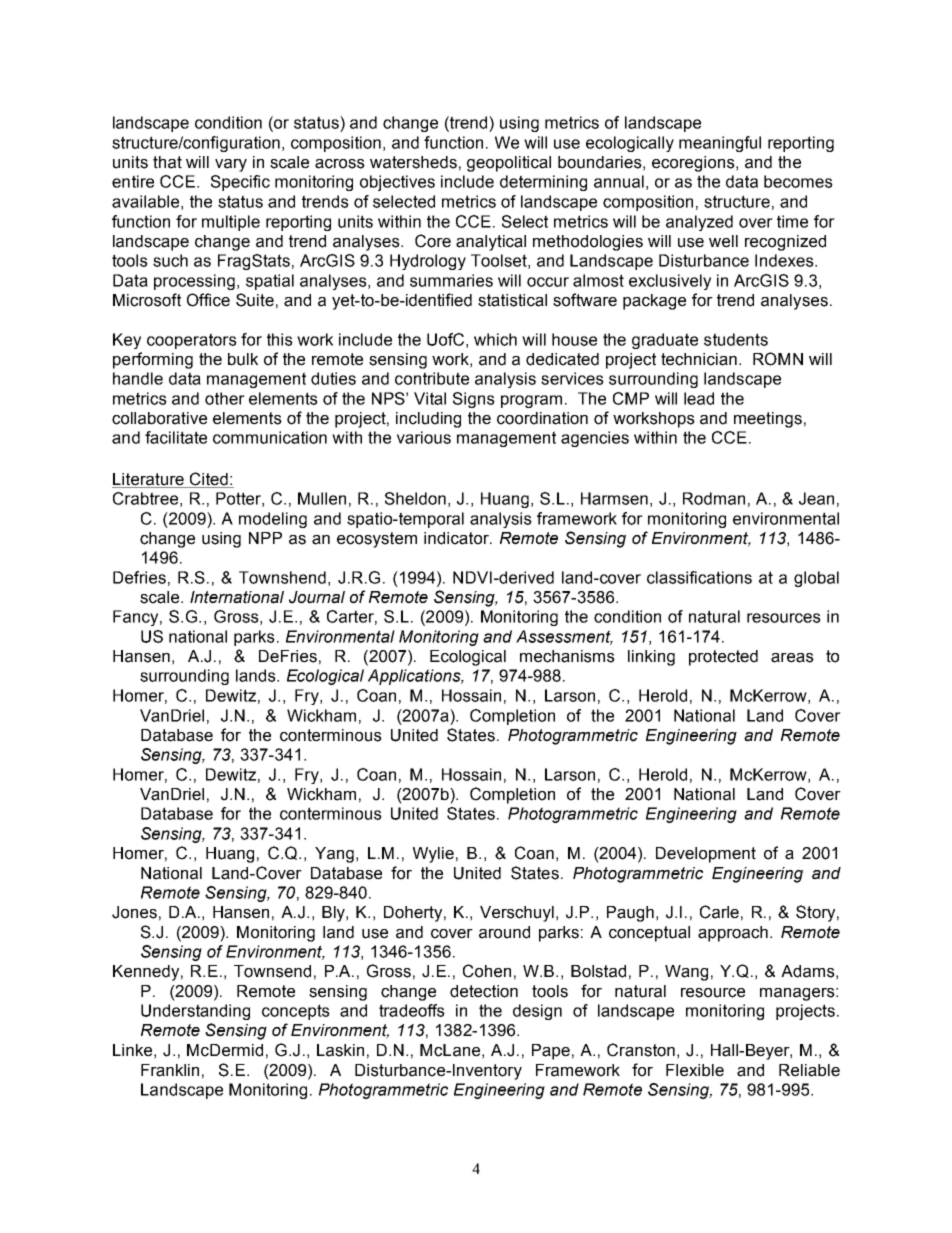  I want to click on tradeoffs, so click(412, 1010).
